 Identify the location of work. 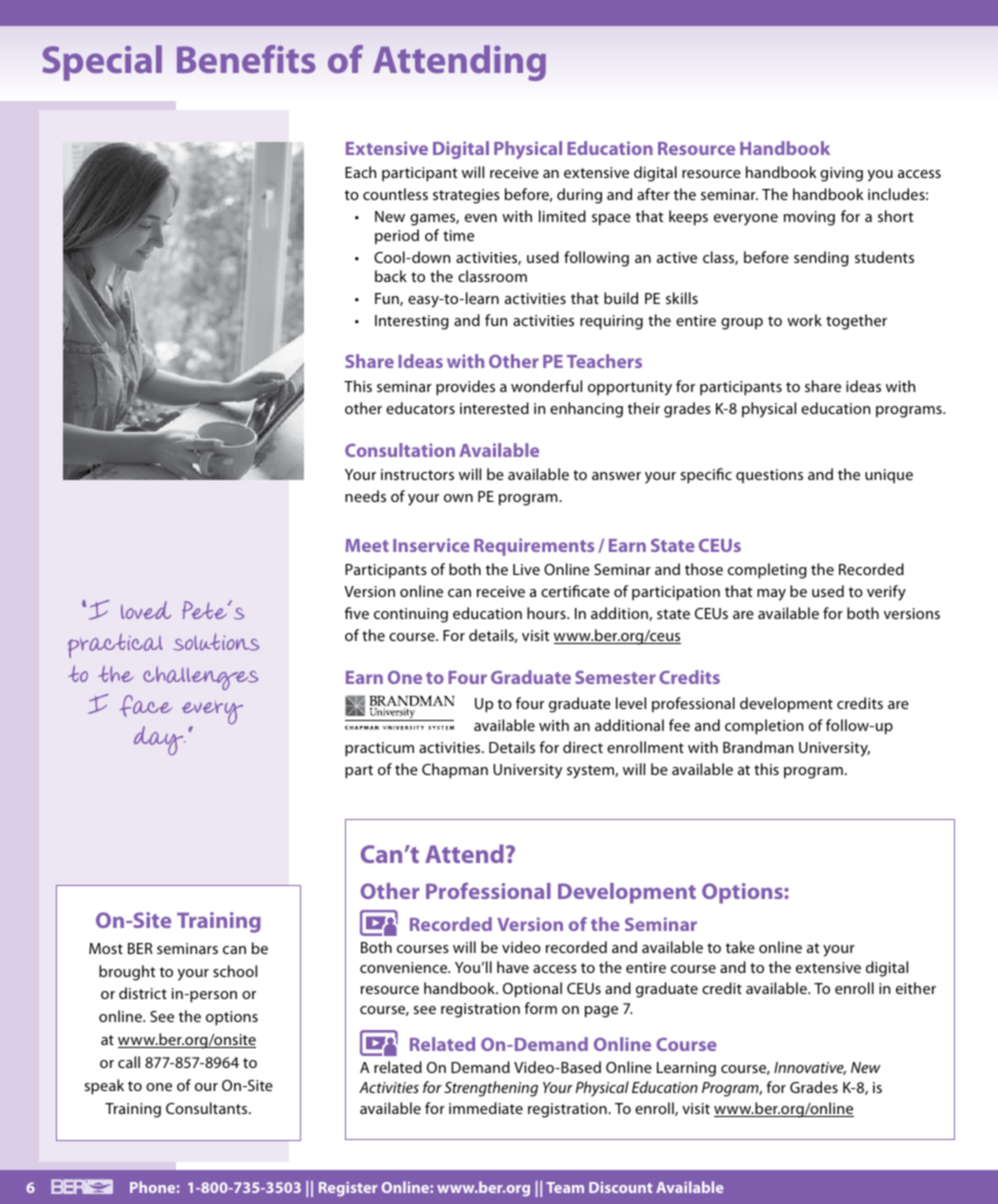
(804, 320).
